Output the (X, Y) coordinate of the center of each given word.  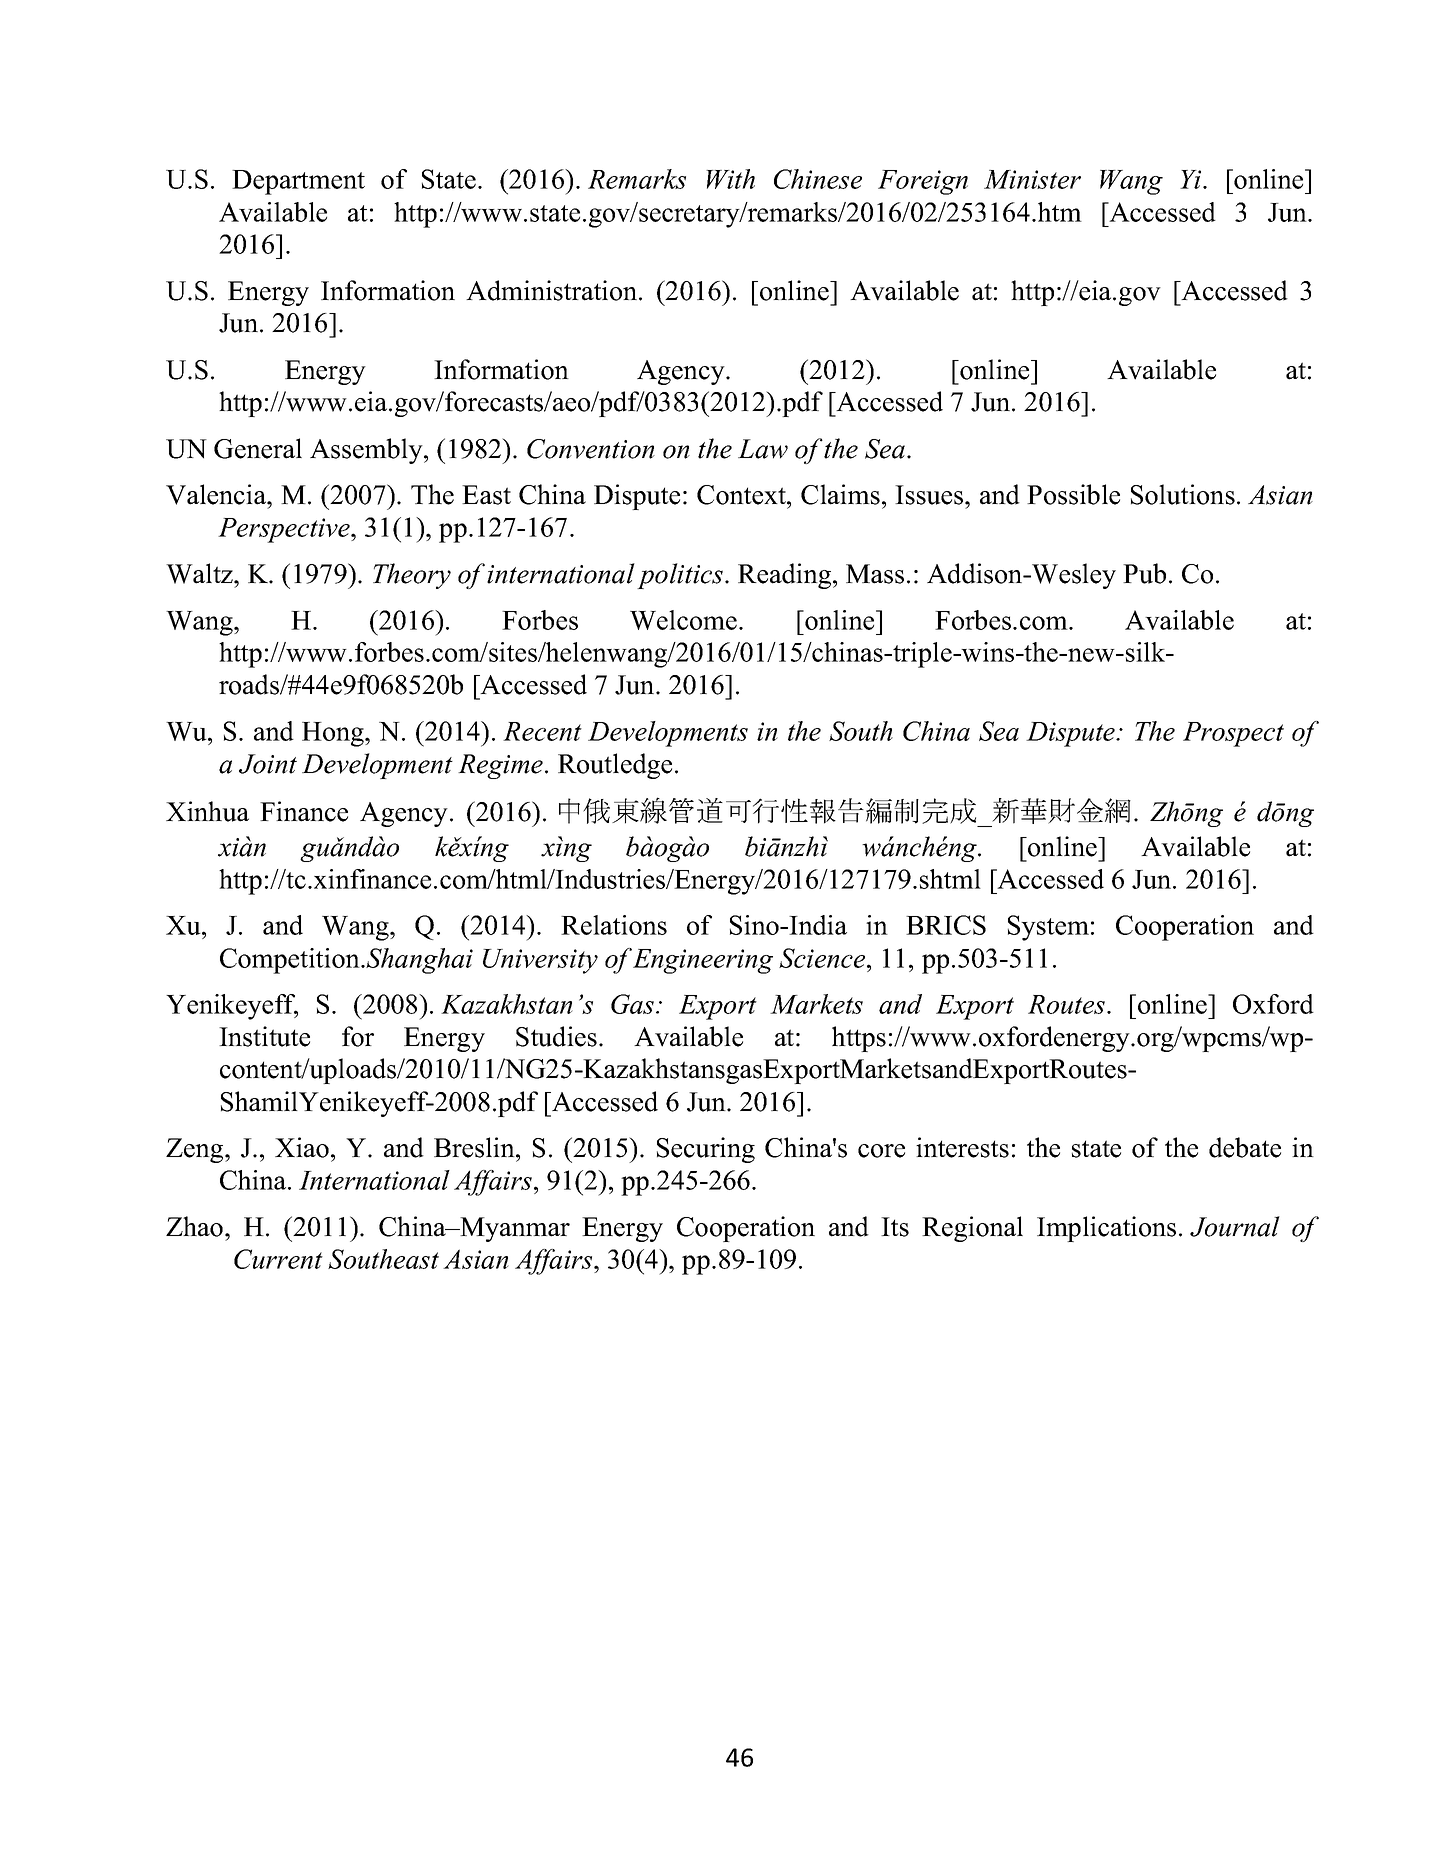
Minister (1032, 179)
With (730, 179)
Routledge (615, 766)
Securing (706, 1150)
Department (298, 182)
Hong (334, 734)
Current (278, 1259)
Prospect (1233, 734)
